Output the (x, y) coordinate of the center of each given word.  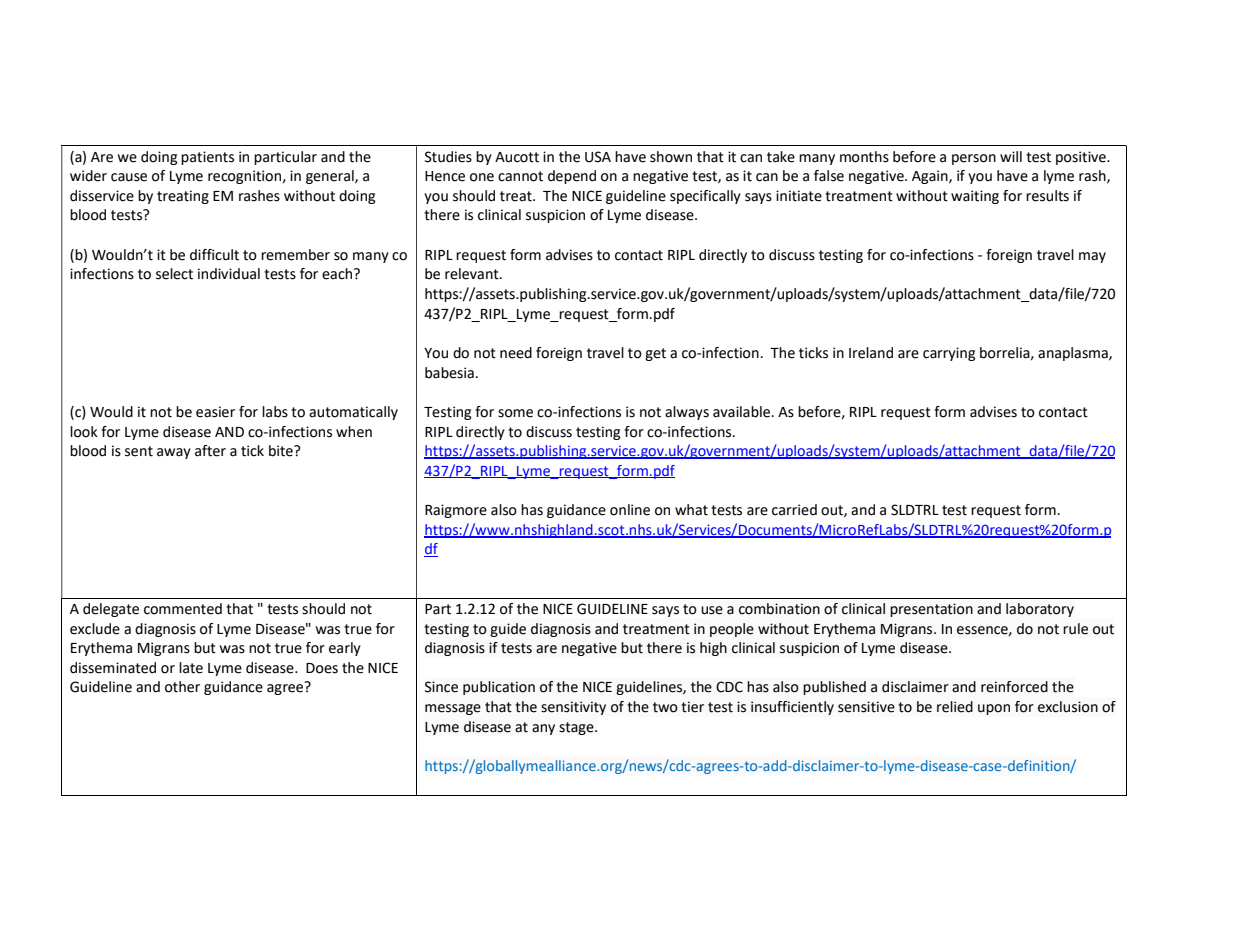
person (974, 159)
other (182, 687)
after (210, 451)
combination (779, 609)
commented (183, 609)
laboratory (1040, 610)
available (743, 412)
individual (229, 274)
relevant (473, 274)
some (515, 413)
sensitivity (573, 708)
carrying (949, 354)
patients (207, 158)
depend (572, 177)
